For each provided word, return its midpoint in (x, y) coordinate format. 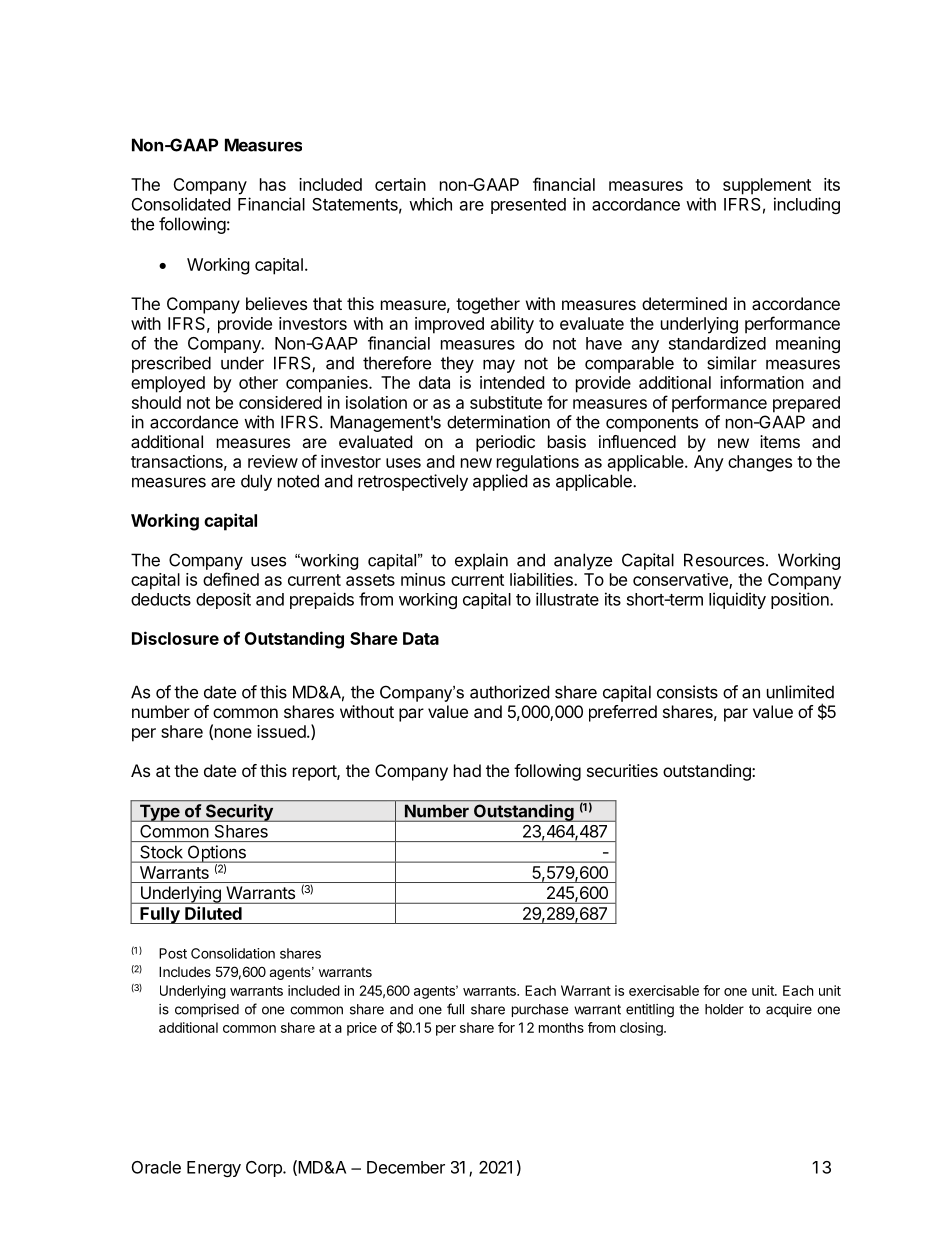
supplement (767, 186)
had (467, 770)
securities (622, 770)
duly (256, 482)
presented (528, 206)
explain (481, 561)
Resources (724, 560)
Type (159, 813)
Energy (214, 1169)
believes (276, 303)
